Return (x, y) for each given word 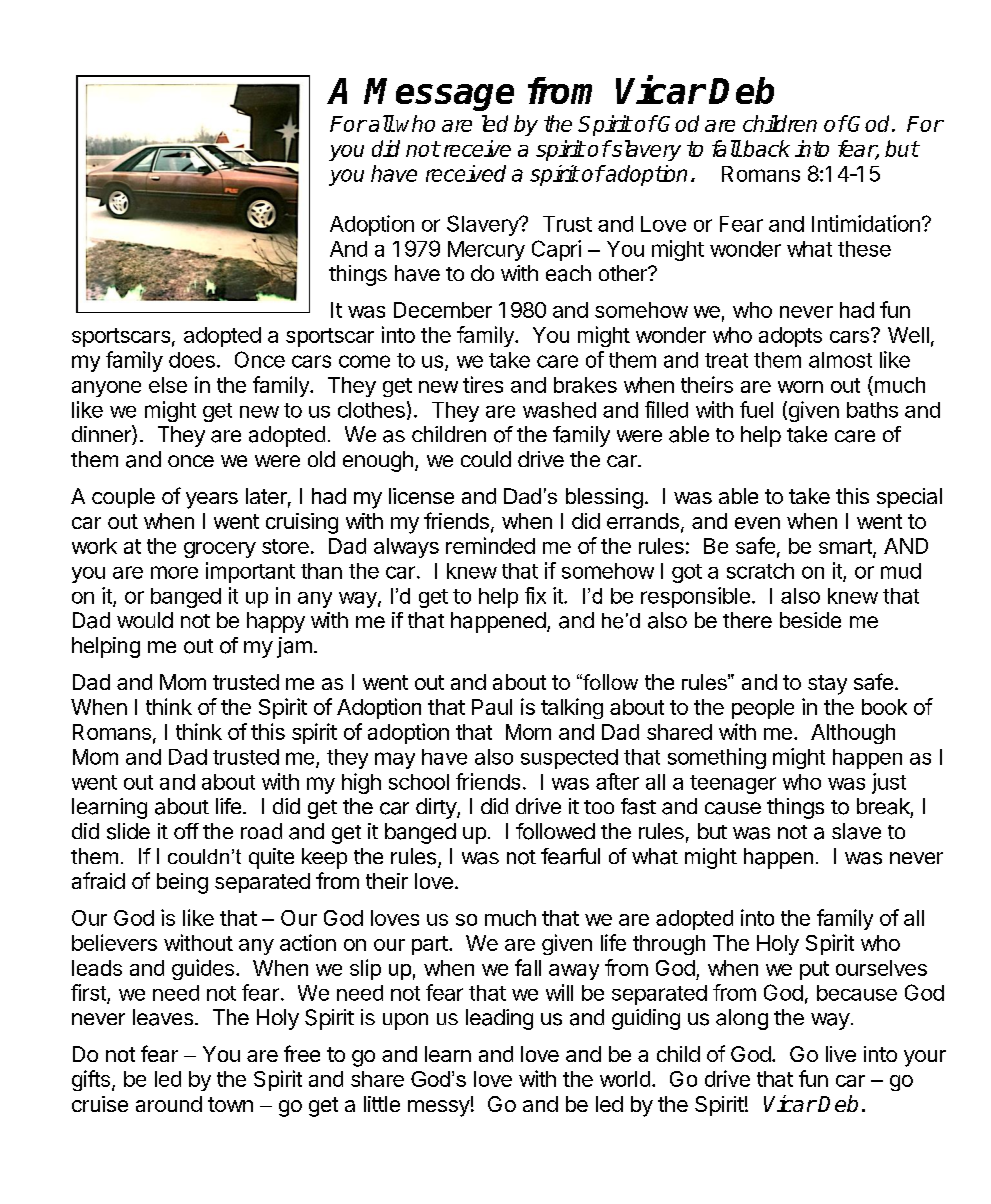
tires (483, 384)
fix (535, 595)
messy (439, 1108)
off (186, 831)
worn (800, 387)
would (145, 620)
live (841, 1054)
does (192, 360)
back (765, 148)
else (168, 385)
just (889, 783)
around (169, 1104)
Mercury (486, 251)
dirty (437, 808)
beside (810, 620)
